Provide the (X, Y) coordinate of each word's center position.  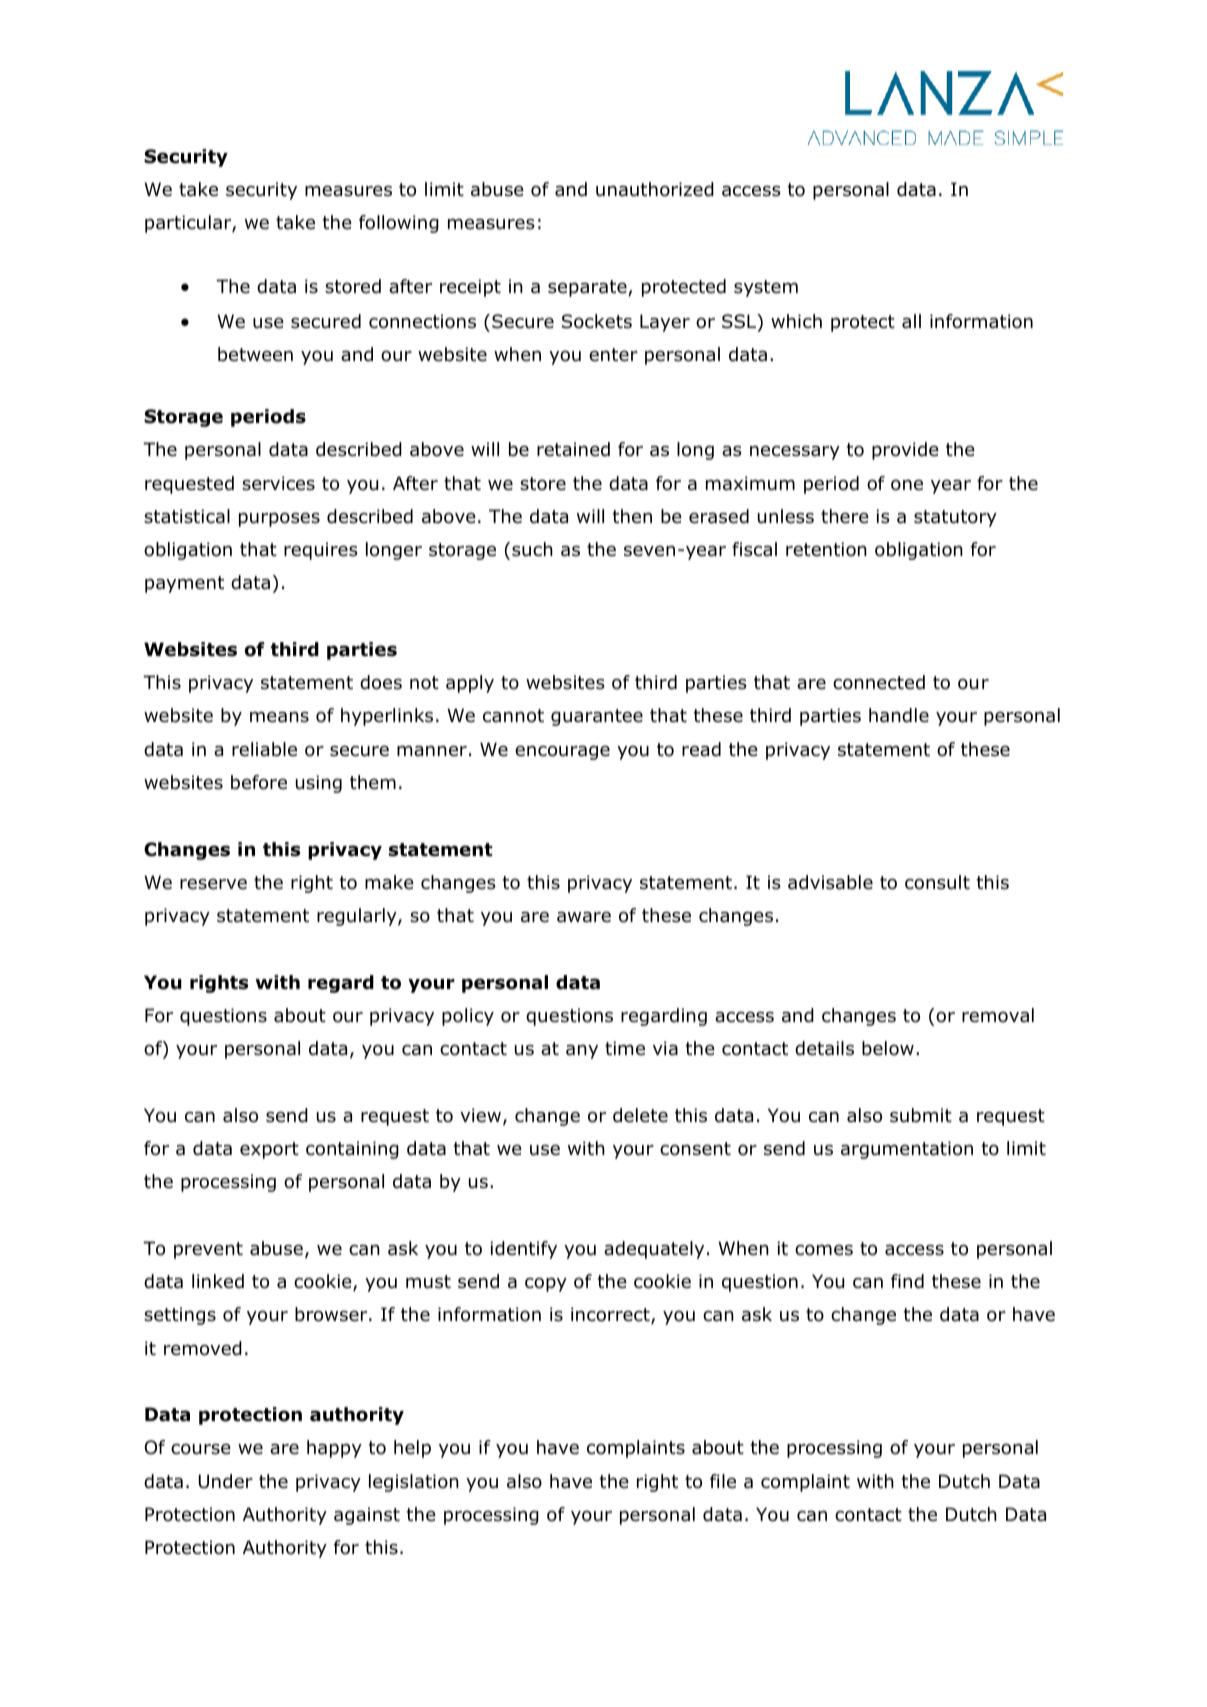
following (399, 224)
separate (588, 288)
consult (937, 882)
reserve (213, 884)
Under (226, 1481)
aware (584, 917)
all (911, 321)
